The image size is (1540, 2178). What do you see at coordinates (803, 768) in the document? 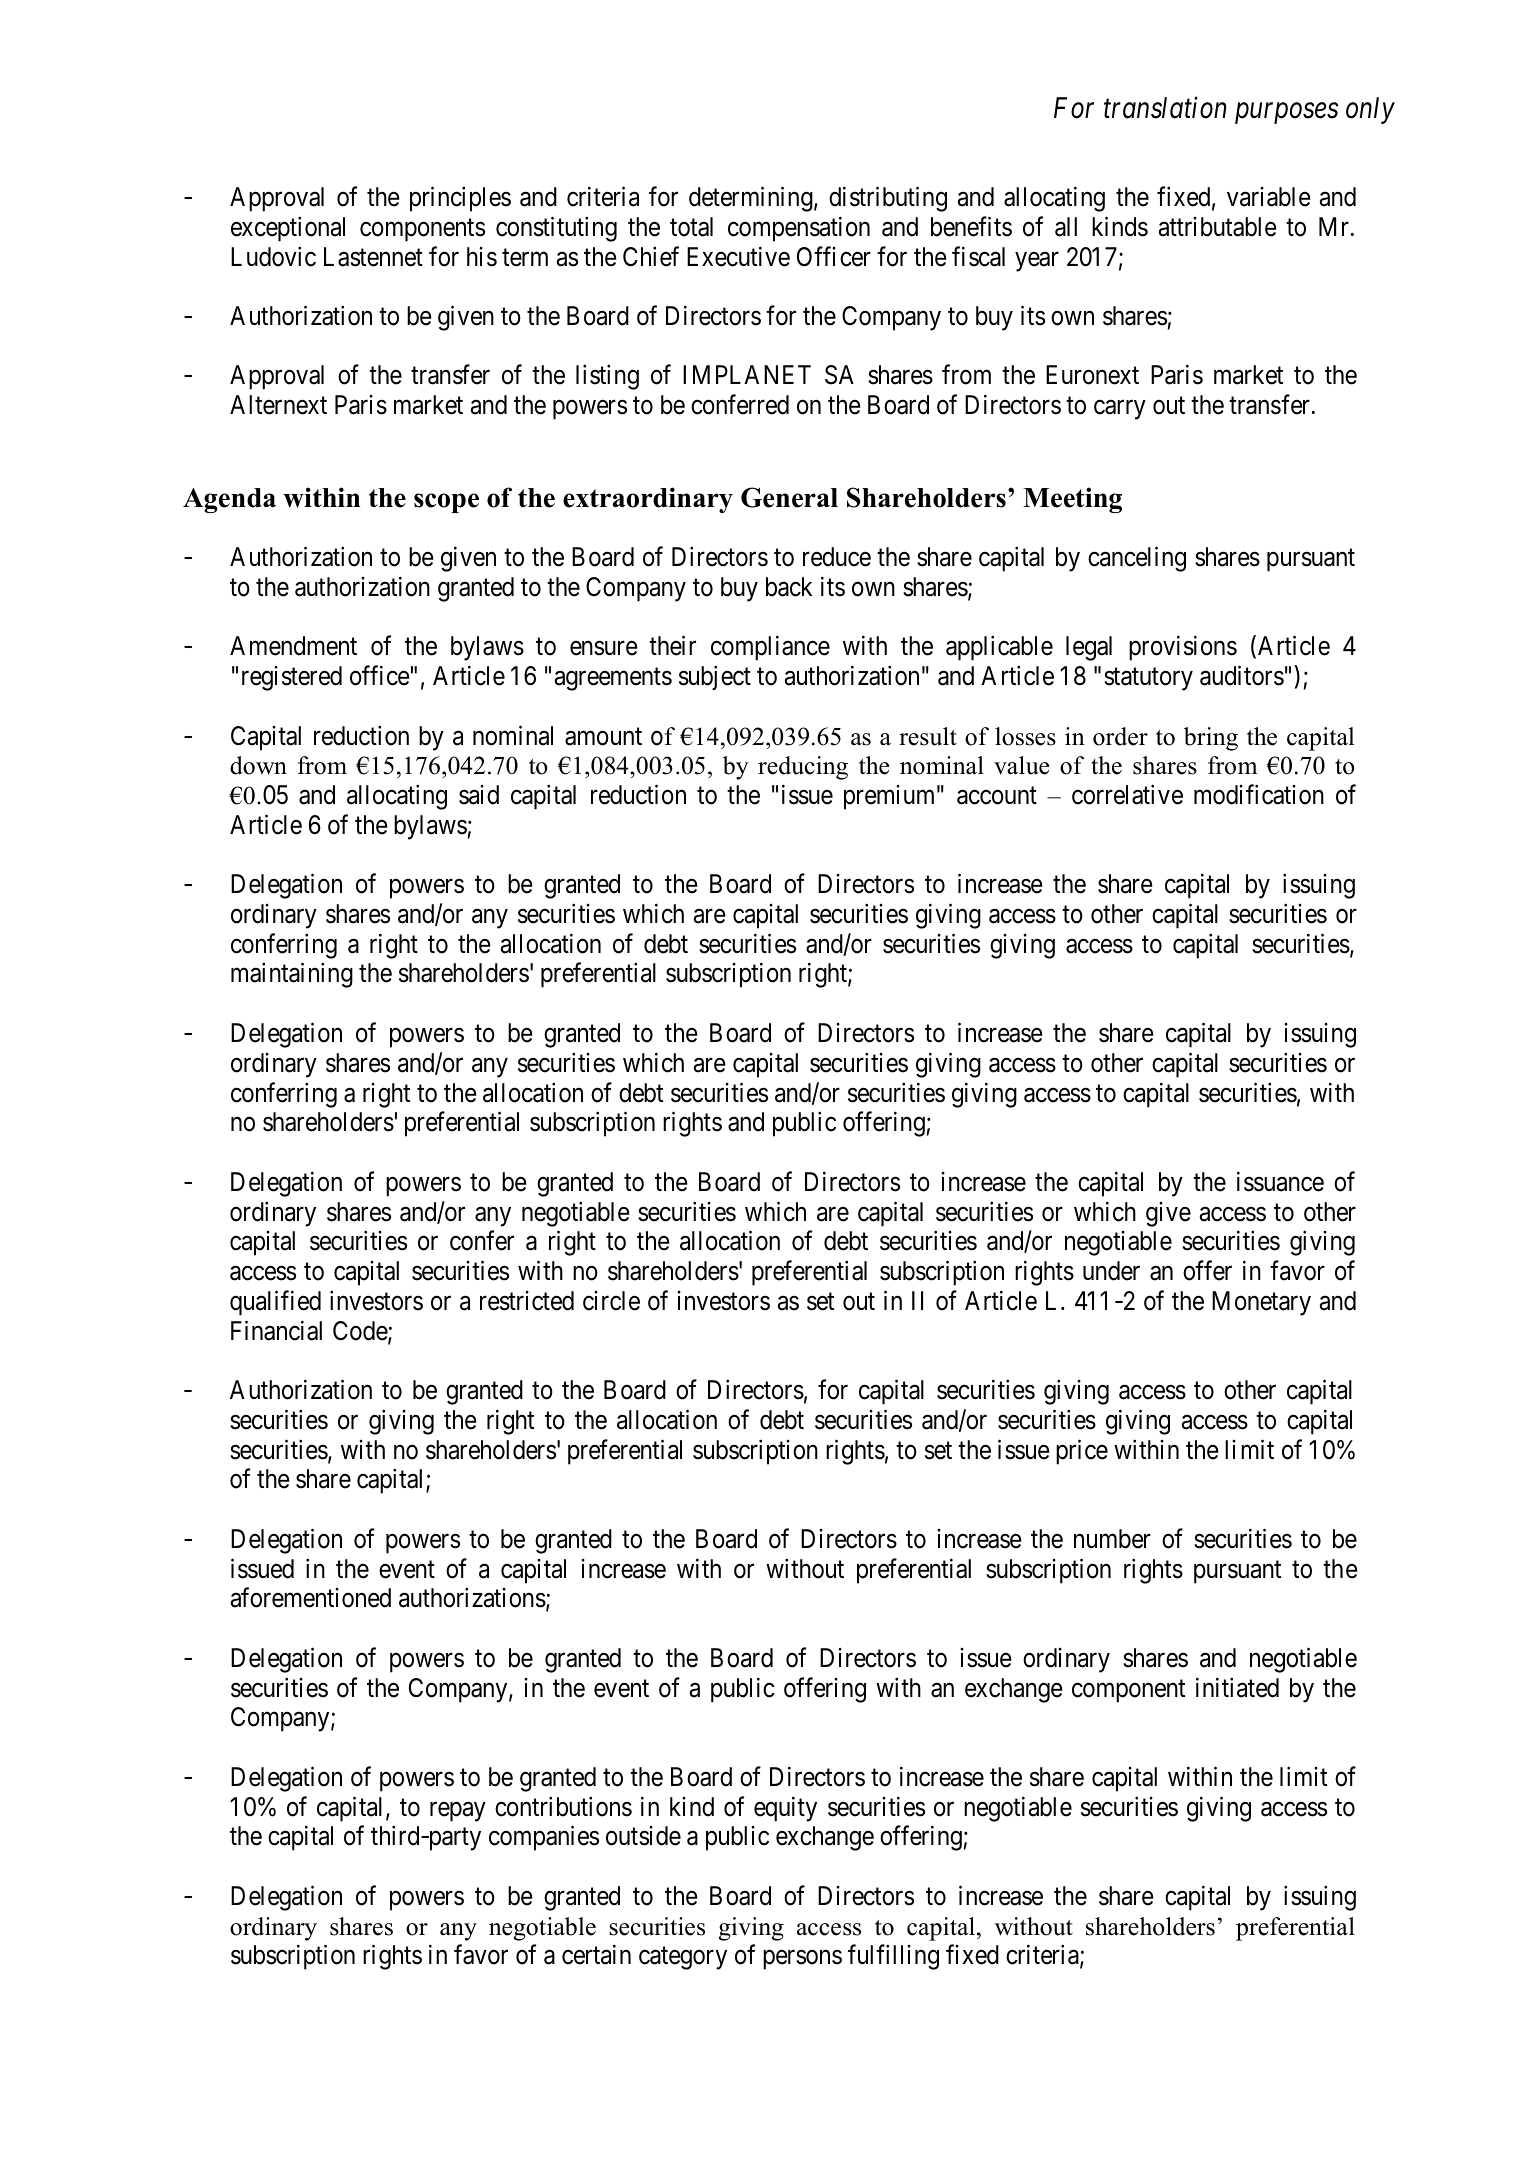
I see `reducing` at bounding box center [803, 768].
